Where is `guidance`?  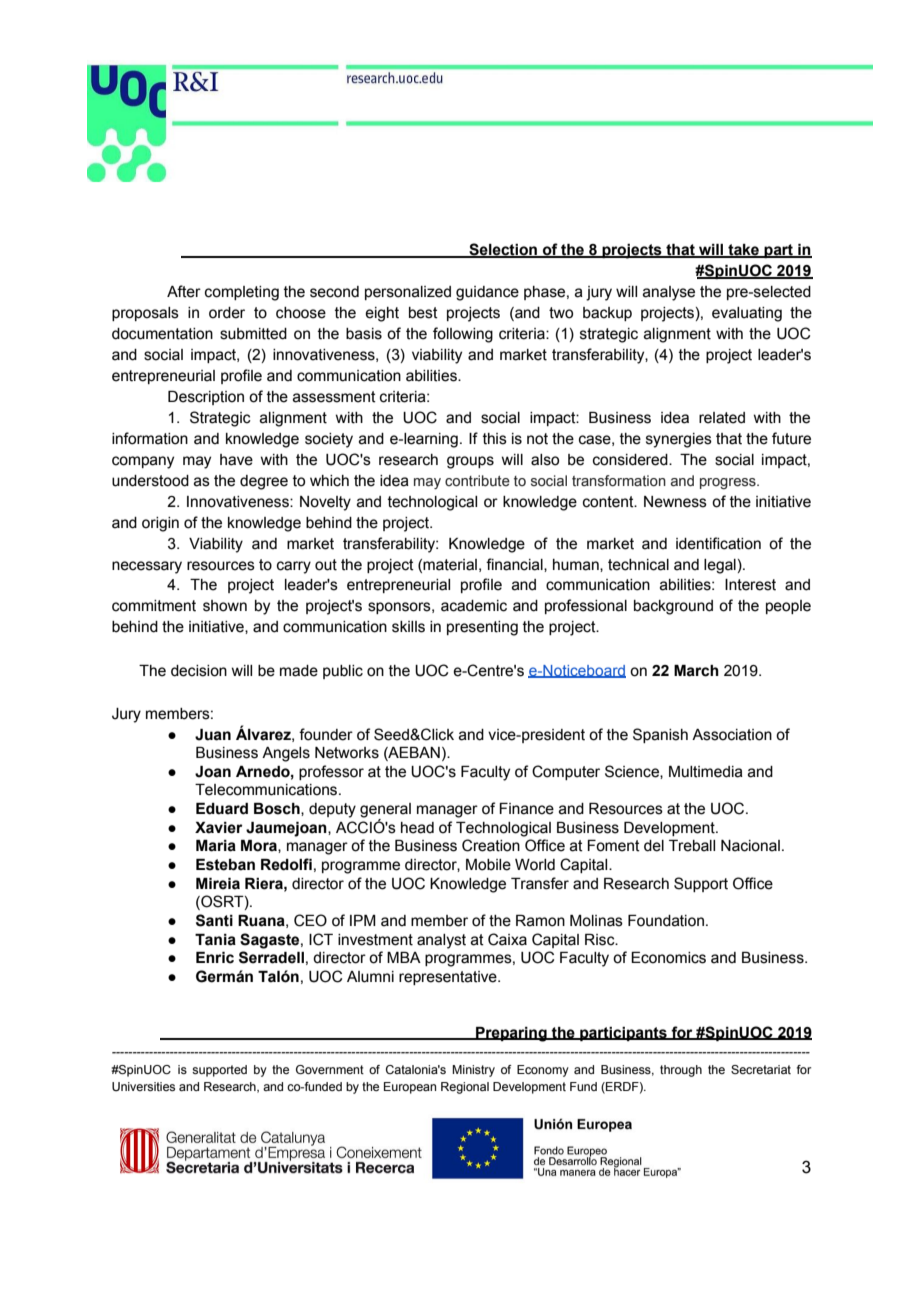
guidance is located at coordinates (487, 293).
